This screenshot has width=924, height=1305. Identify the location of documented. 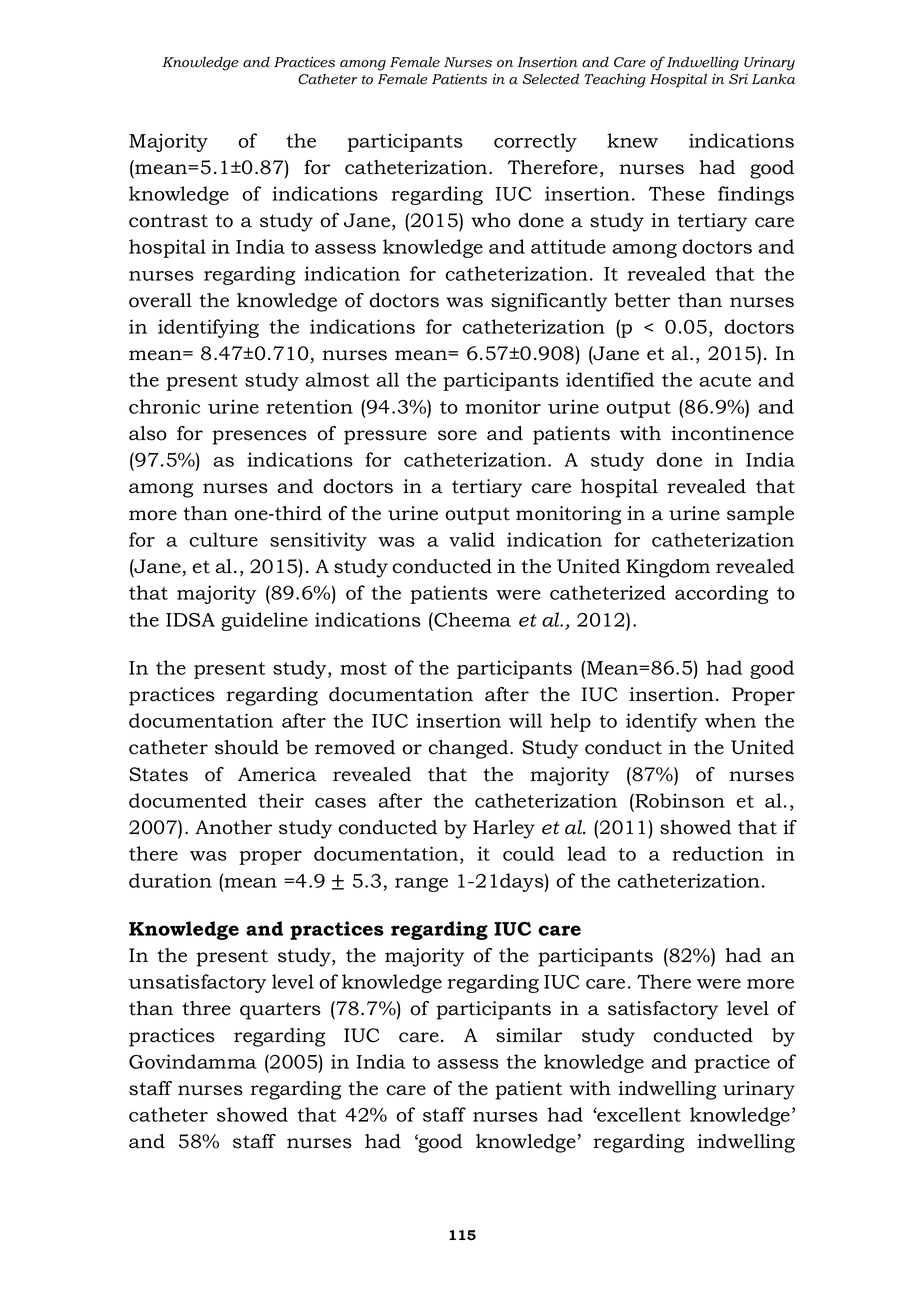
(188, 800).
